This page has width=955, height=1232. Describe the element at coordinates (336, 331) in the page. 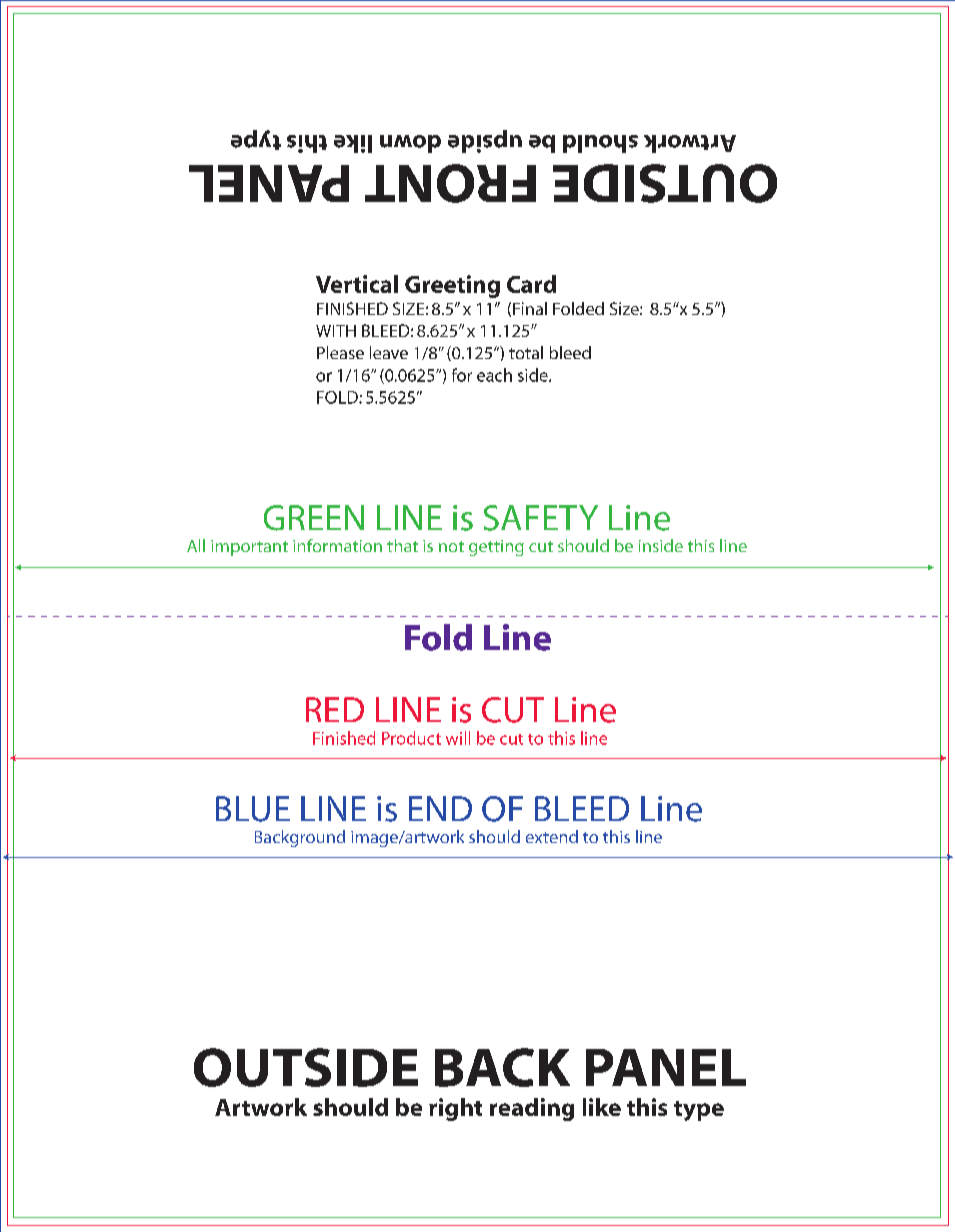

I see `WITH` at that location.
